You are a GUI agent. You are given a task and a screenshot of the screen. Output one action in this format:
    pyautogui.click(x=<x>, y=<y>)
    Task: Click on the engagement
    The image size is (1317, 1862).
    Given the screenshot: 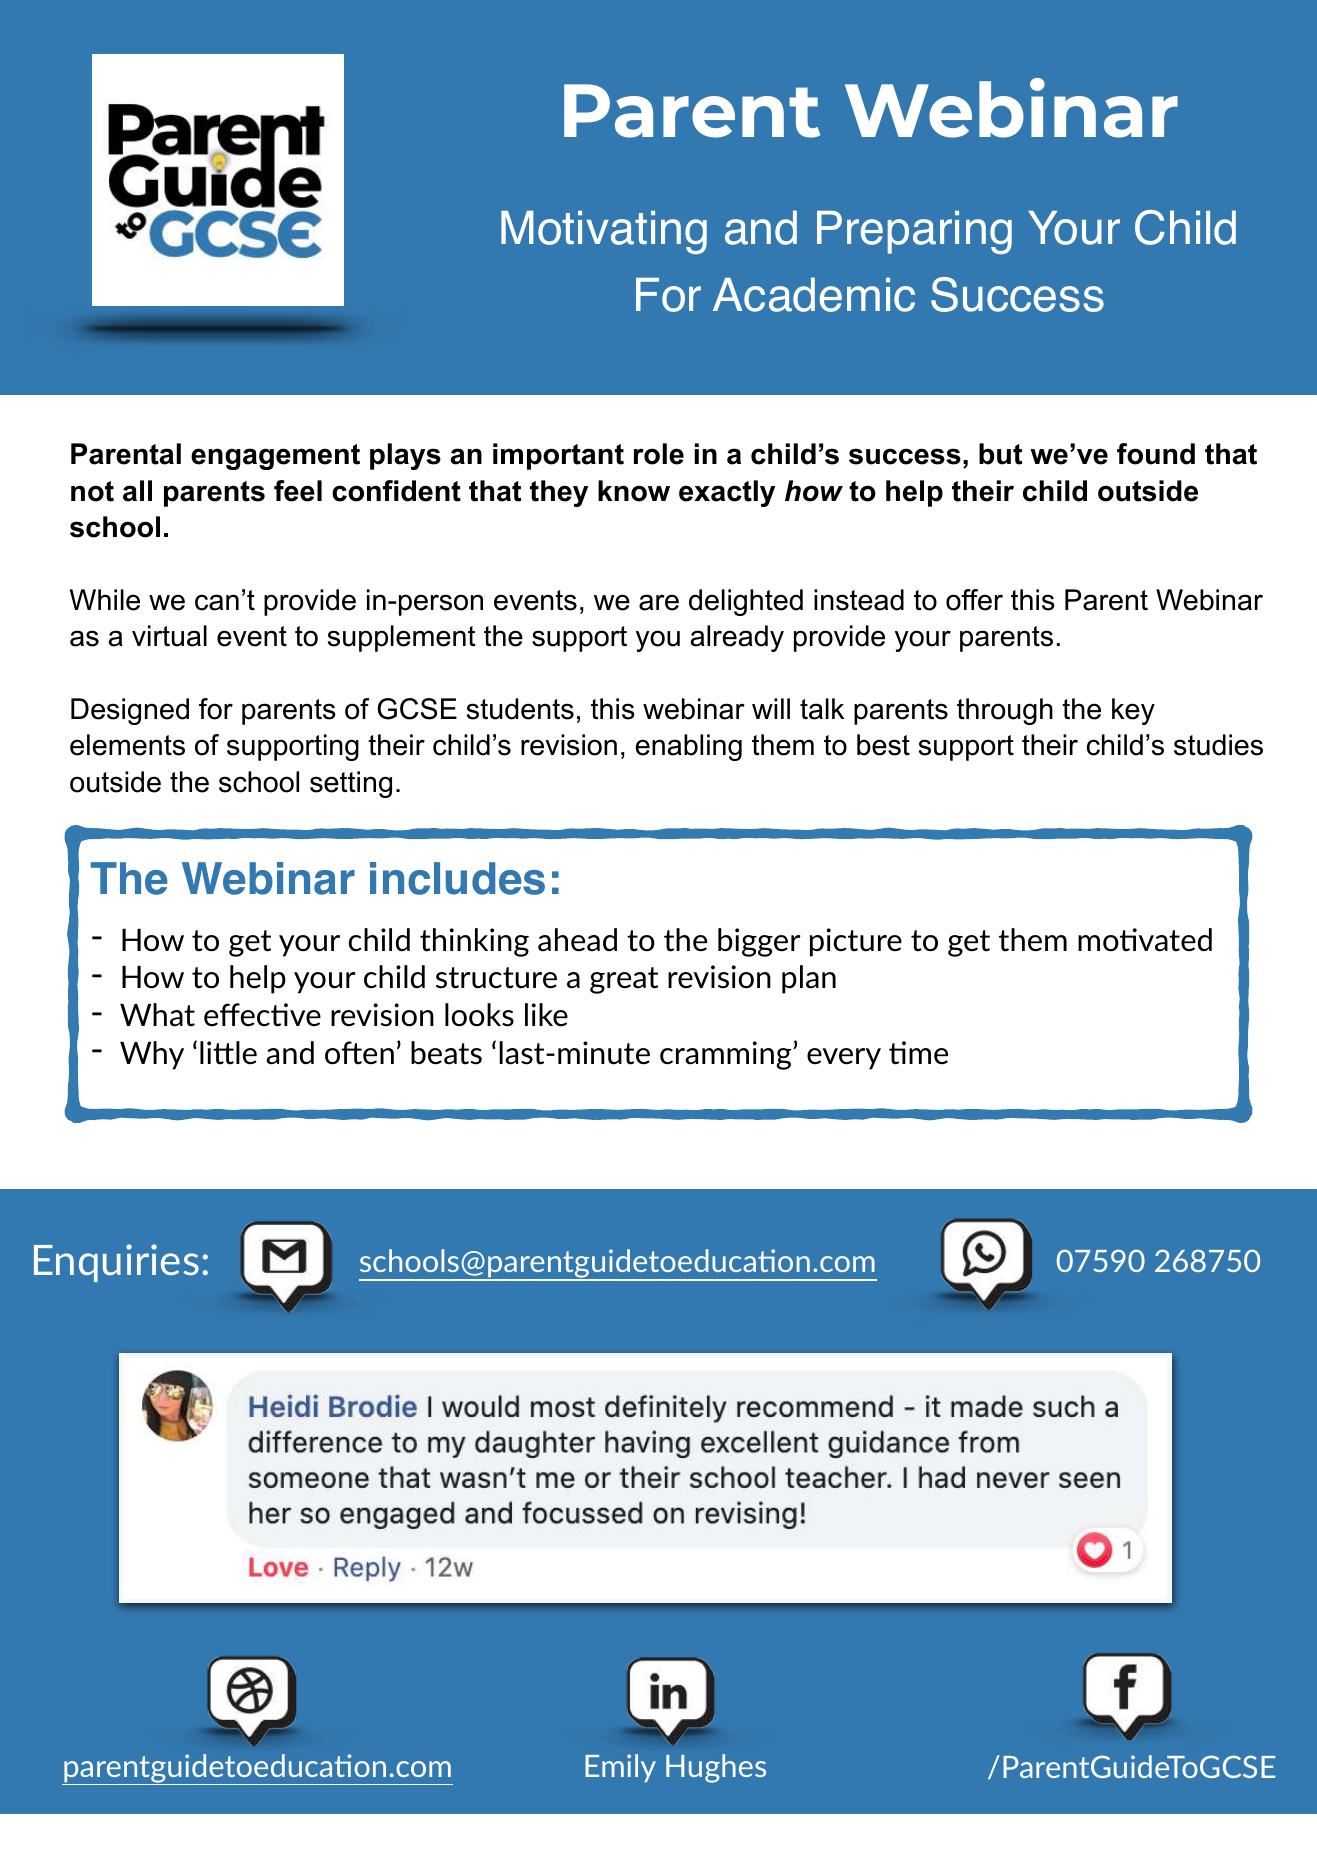 What is the action you would take?
    pyautogui.click(x=275, y=457)
